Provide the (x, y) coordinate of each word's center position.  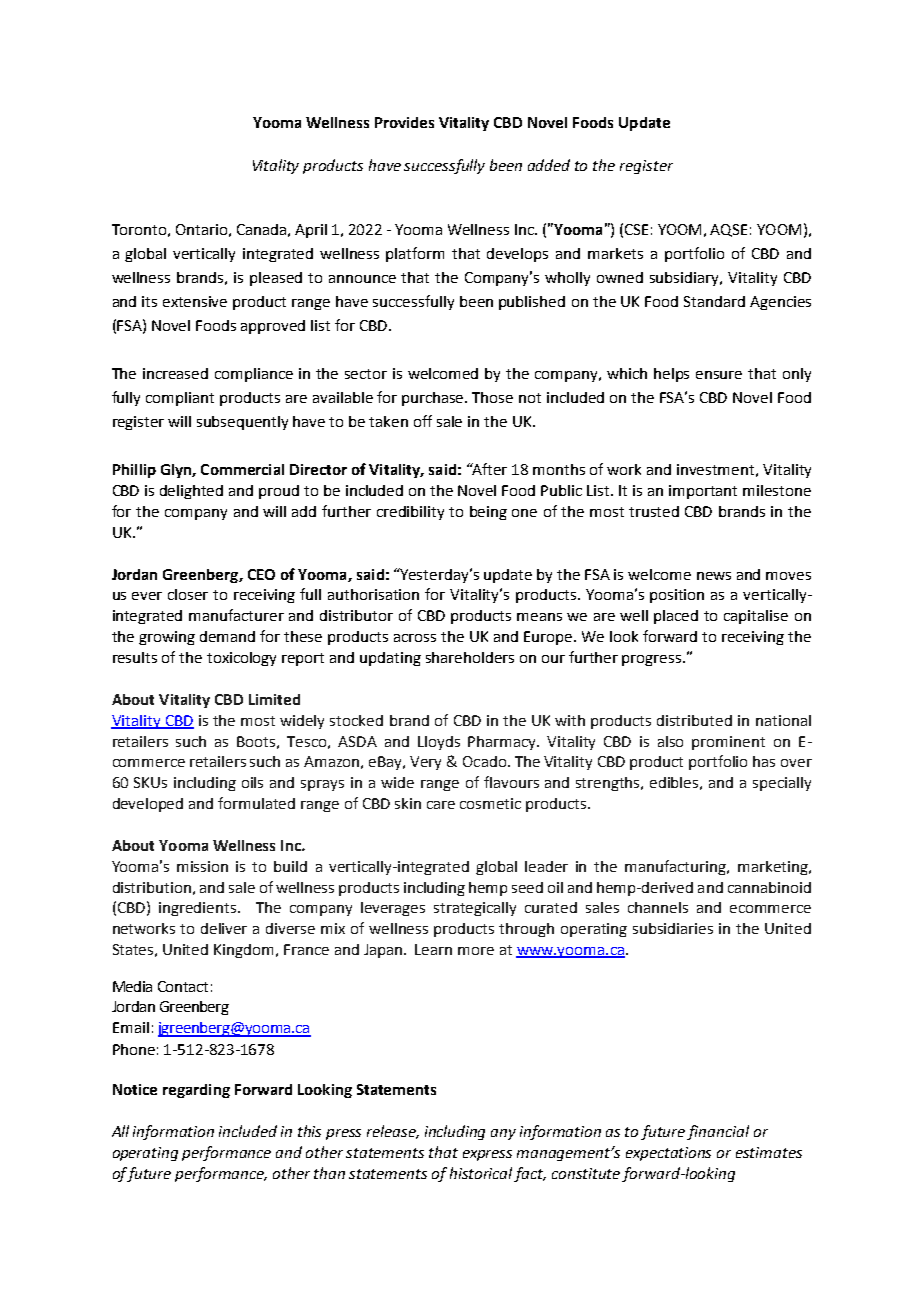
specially (782, 784)
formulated (256, 803)
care (441, 805)
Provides (404, 122)
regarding (196, 1091)
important (703, 492)
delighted (191, 492)
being (488, 513)
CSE (636, 229)
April (311, 231)
